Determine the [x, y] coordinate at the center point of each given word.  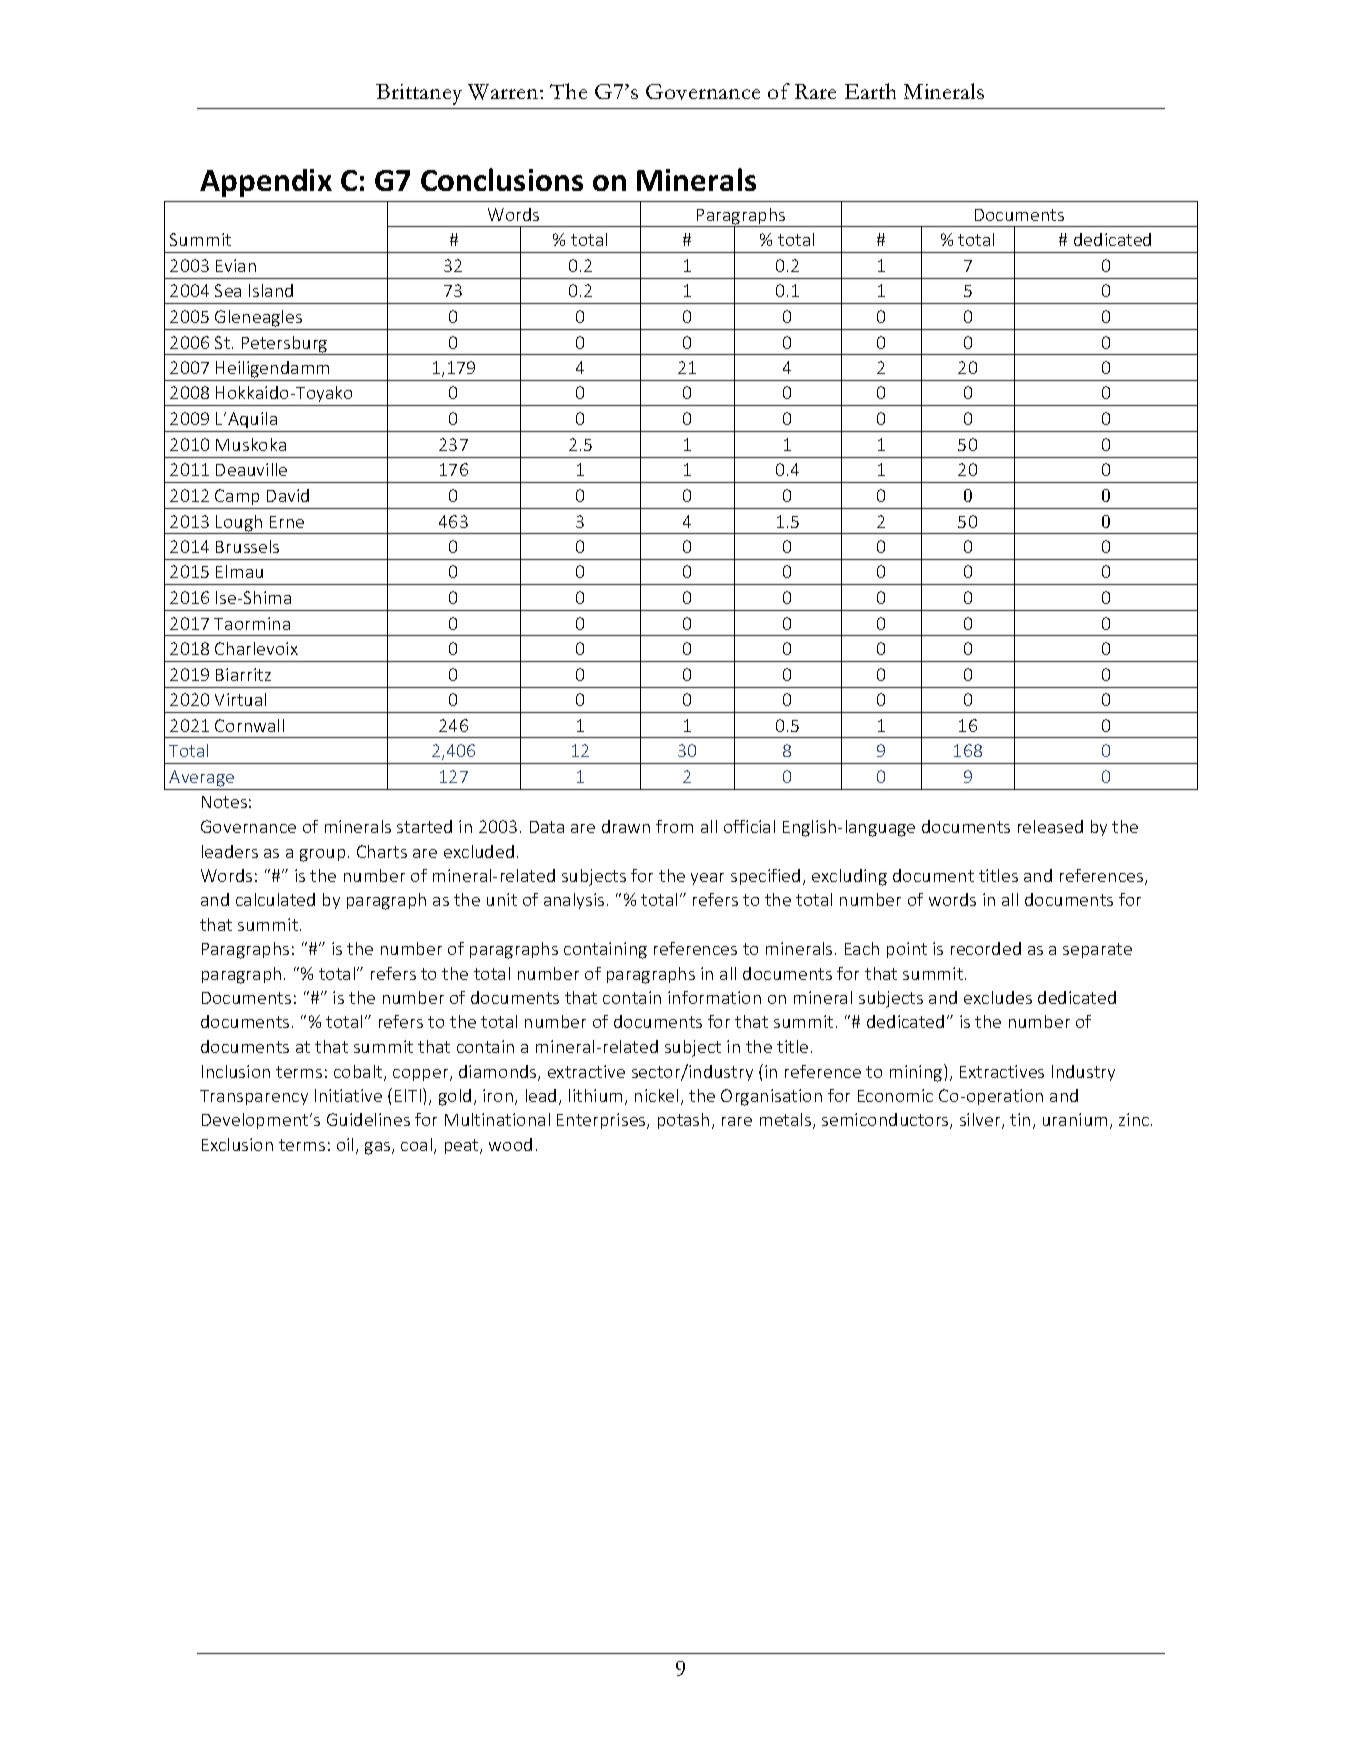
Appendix [266, 183]
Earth [870, 91]
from [674, 826]
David [288, 495]
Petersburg [284, 345]
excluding [849, 877]
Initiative [348, 1095]
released [1050, 826]
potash [683, 1121]
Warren [504, 92]
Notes [224, 802]
